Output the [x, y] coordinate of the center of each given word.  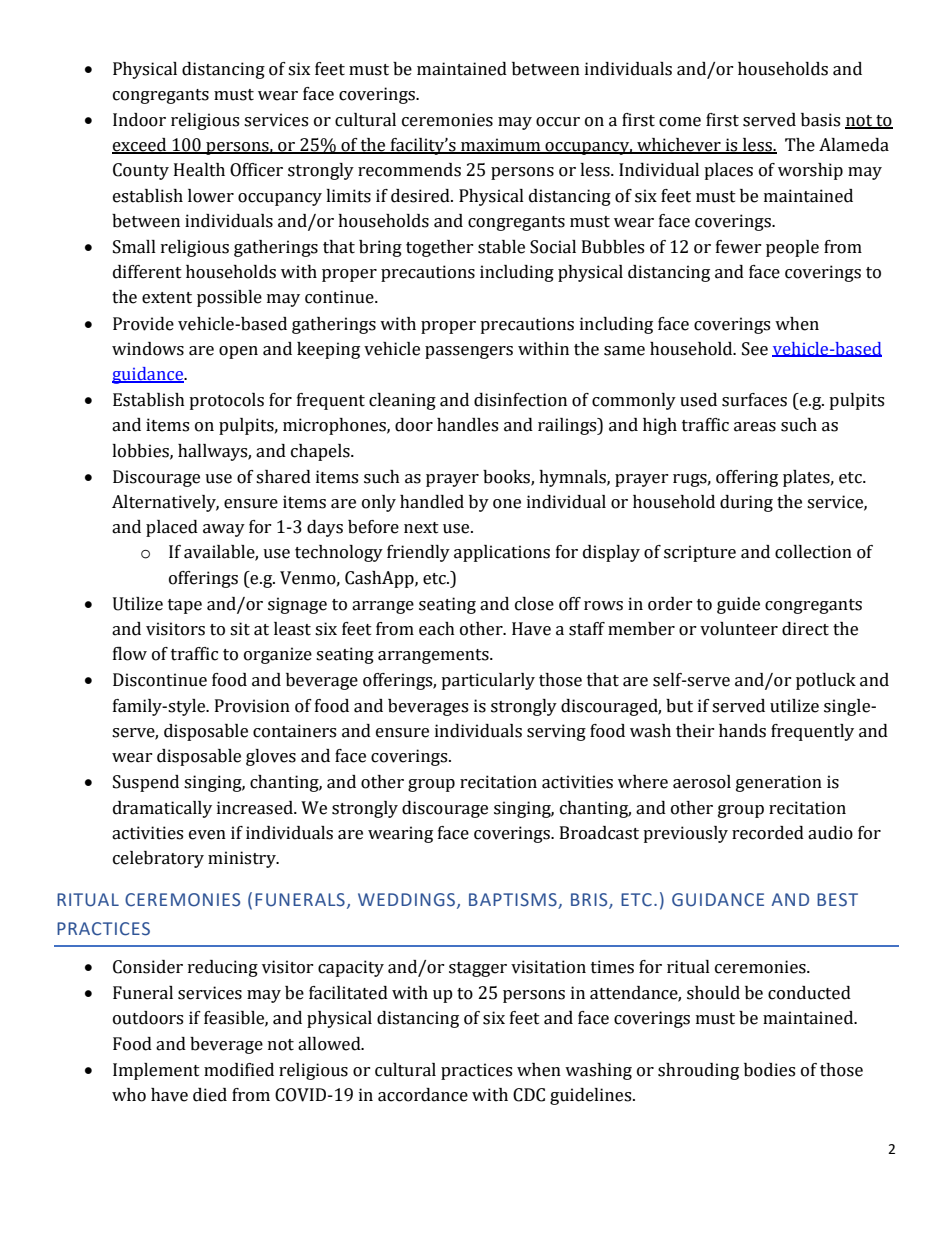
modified [239, 1070]
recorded [768, 833]
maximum [501, 146]
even [207, 835]
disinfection [520, 400]
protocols [226, 401]
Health [199, 170]
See [755, 349]
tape [185, 606]
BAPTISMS [514, 901]
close [534, 604]
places [728, 171]
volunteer [739, 629]
